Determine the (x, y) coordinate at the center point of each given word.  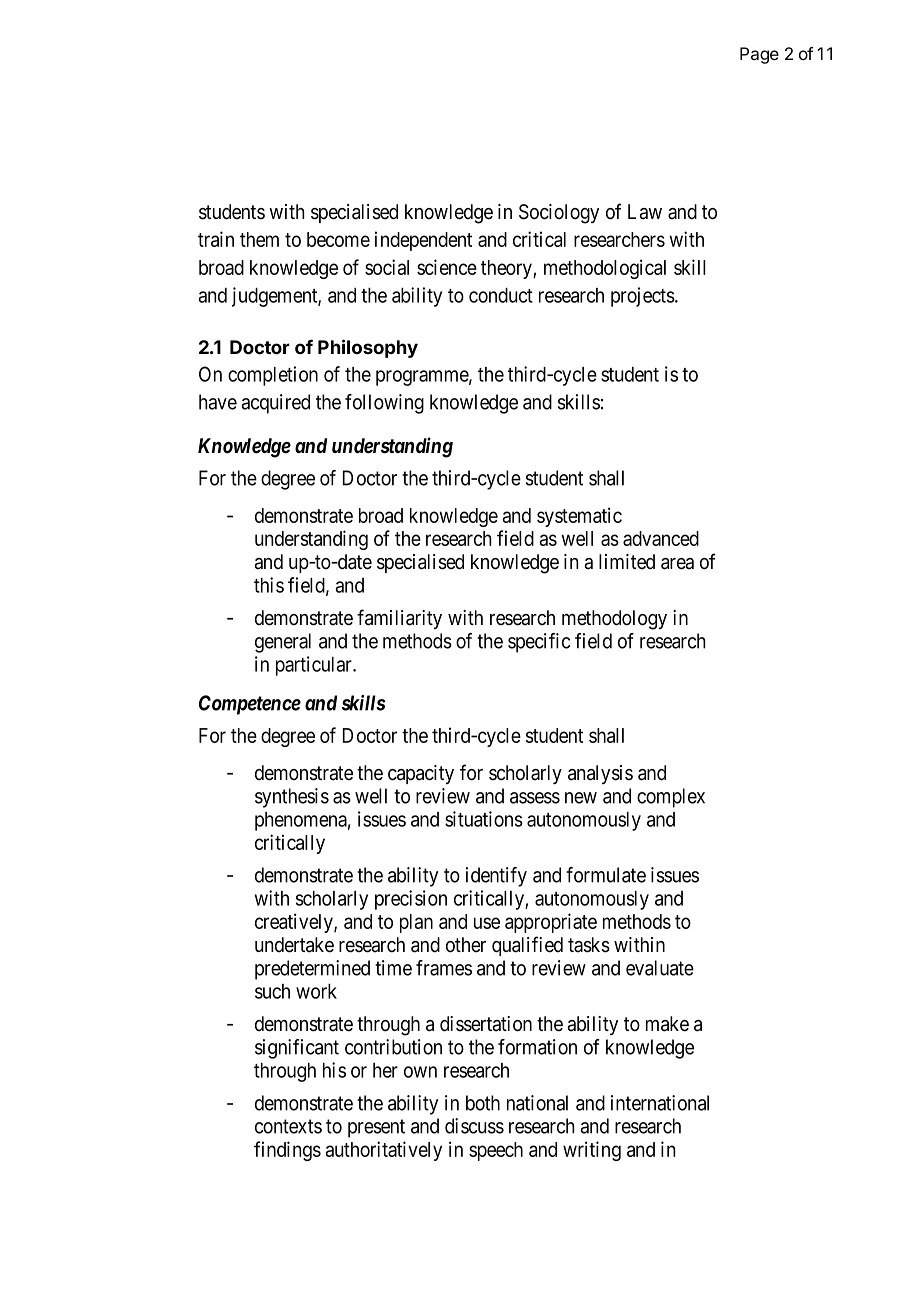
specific (539, 643)
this (269, 585)
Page (759, 55)
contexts (288, 1126)
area (677, 564)
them (259, 239)
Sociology (559, 214)
